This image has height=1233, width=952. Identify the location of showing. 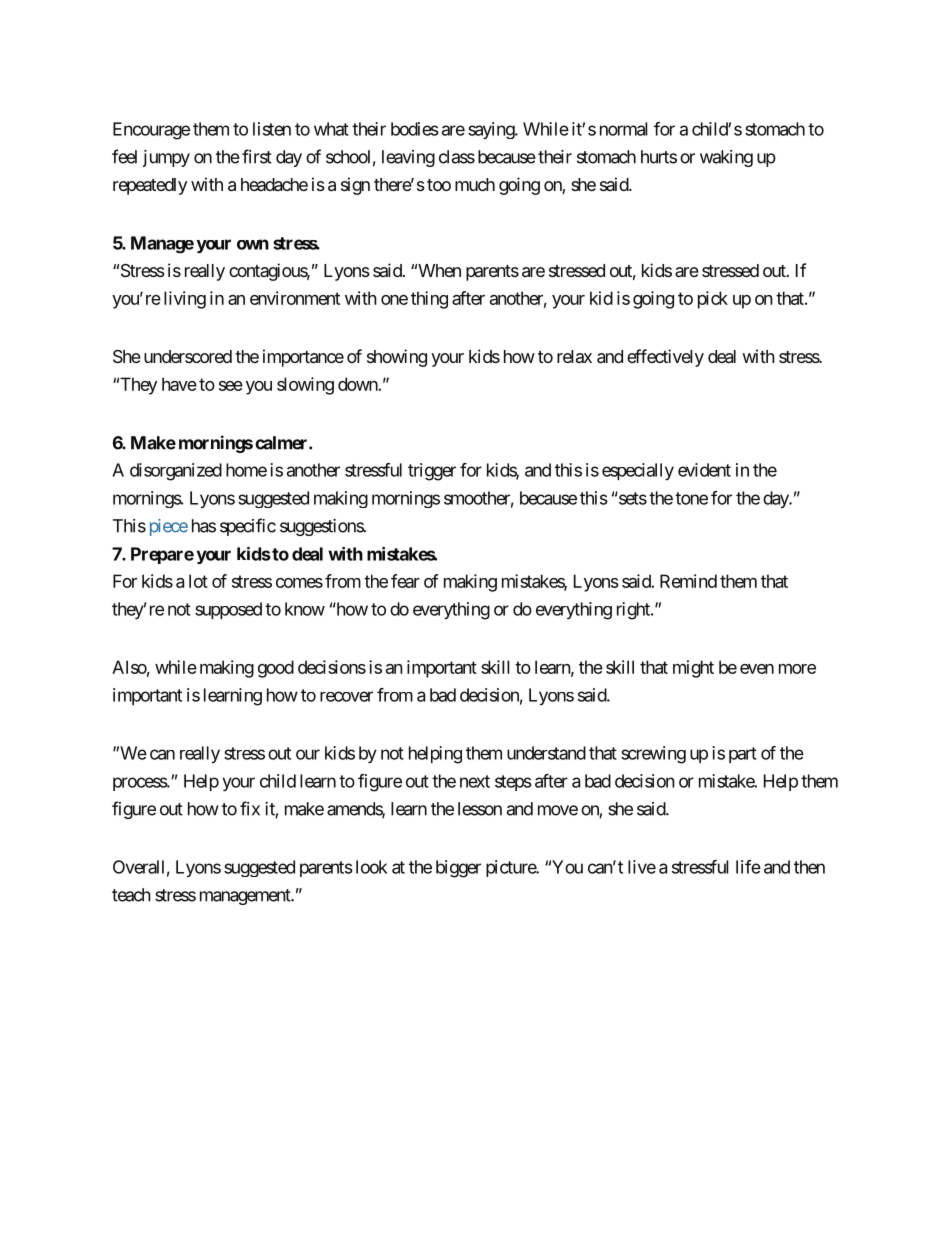
(397, 358).
